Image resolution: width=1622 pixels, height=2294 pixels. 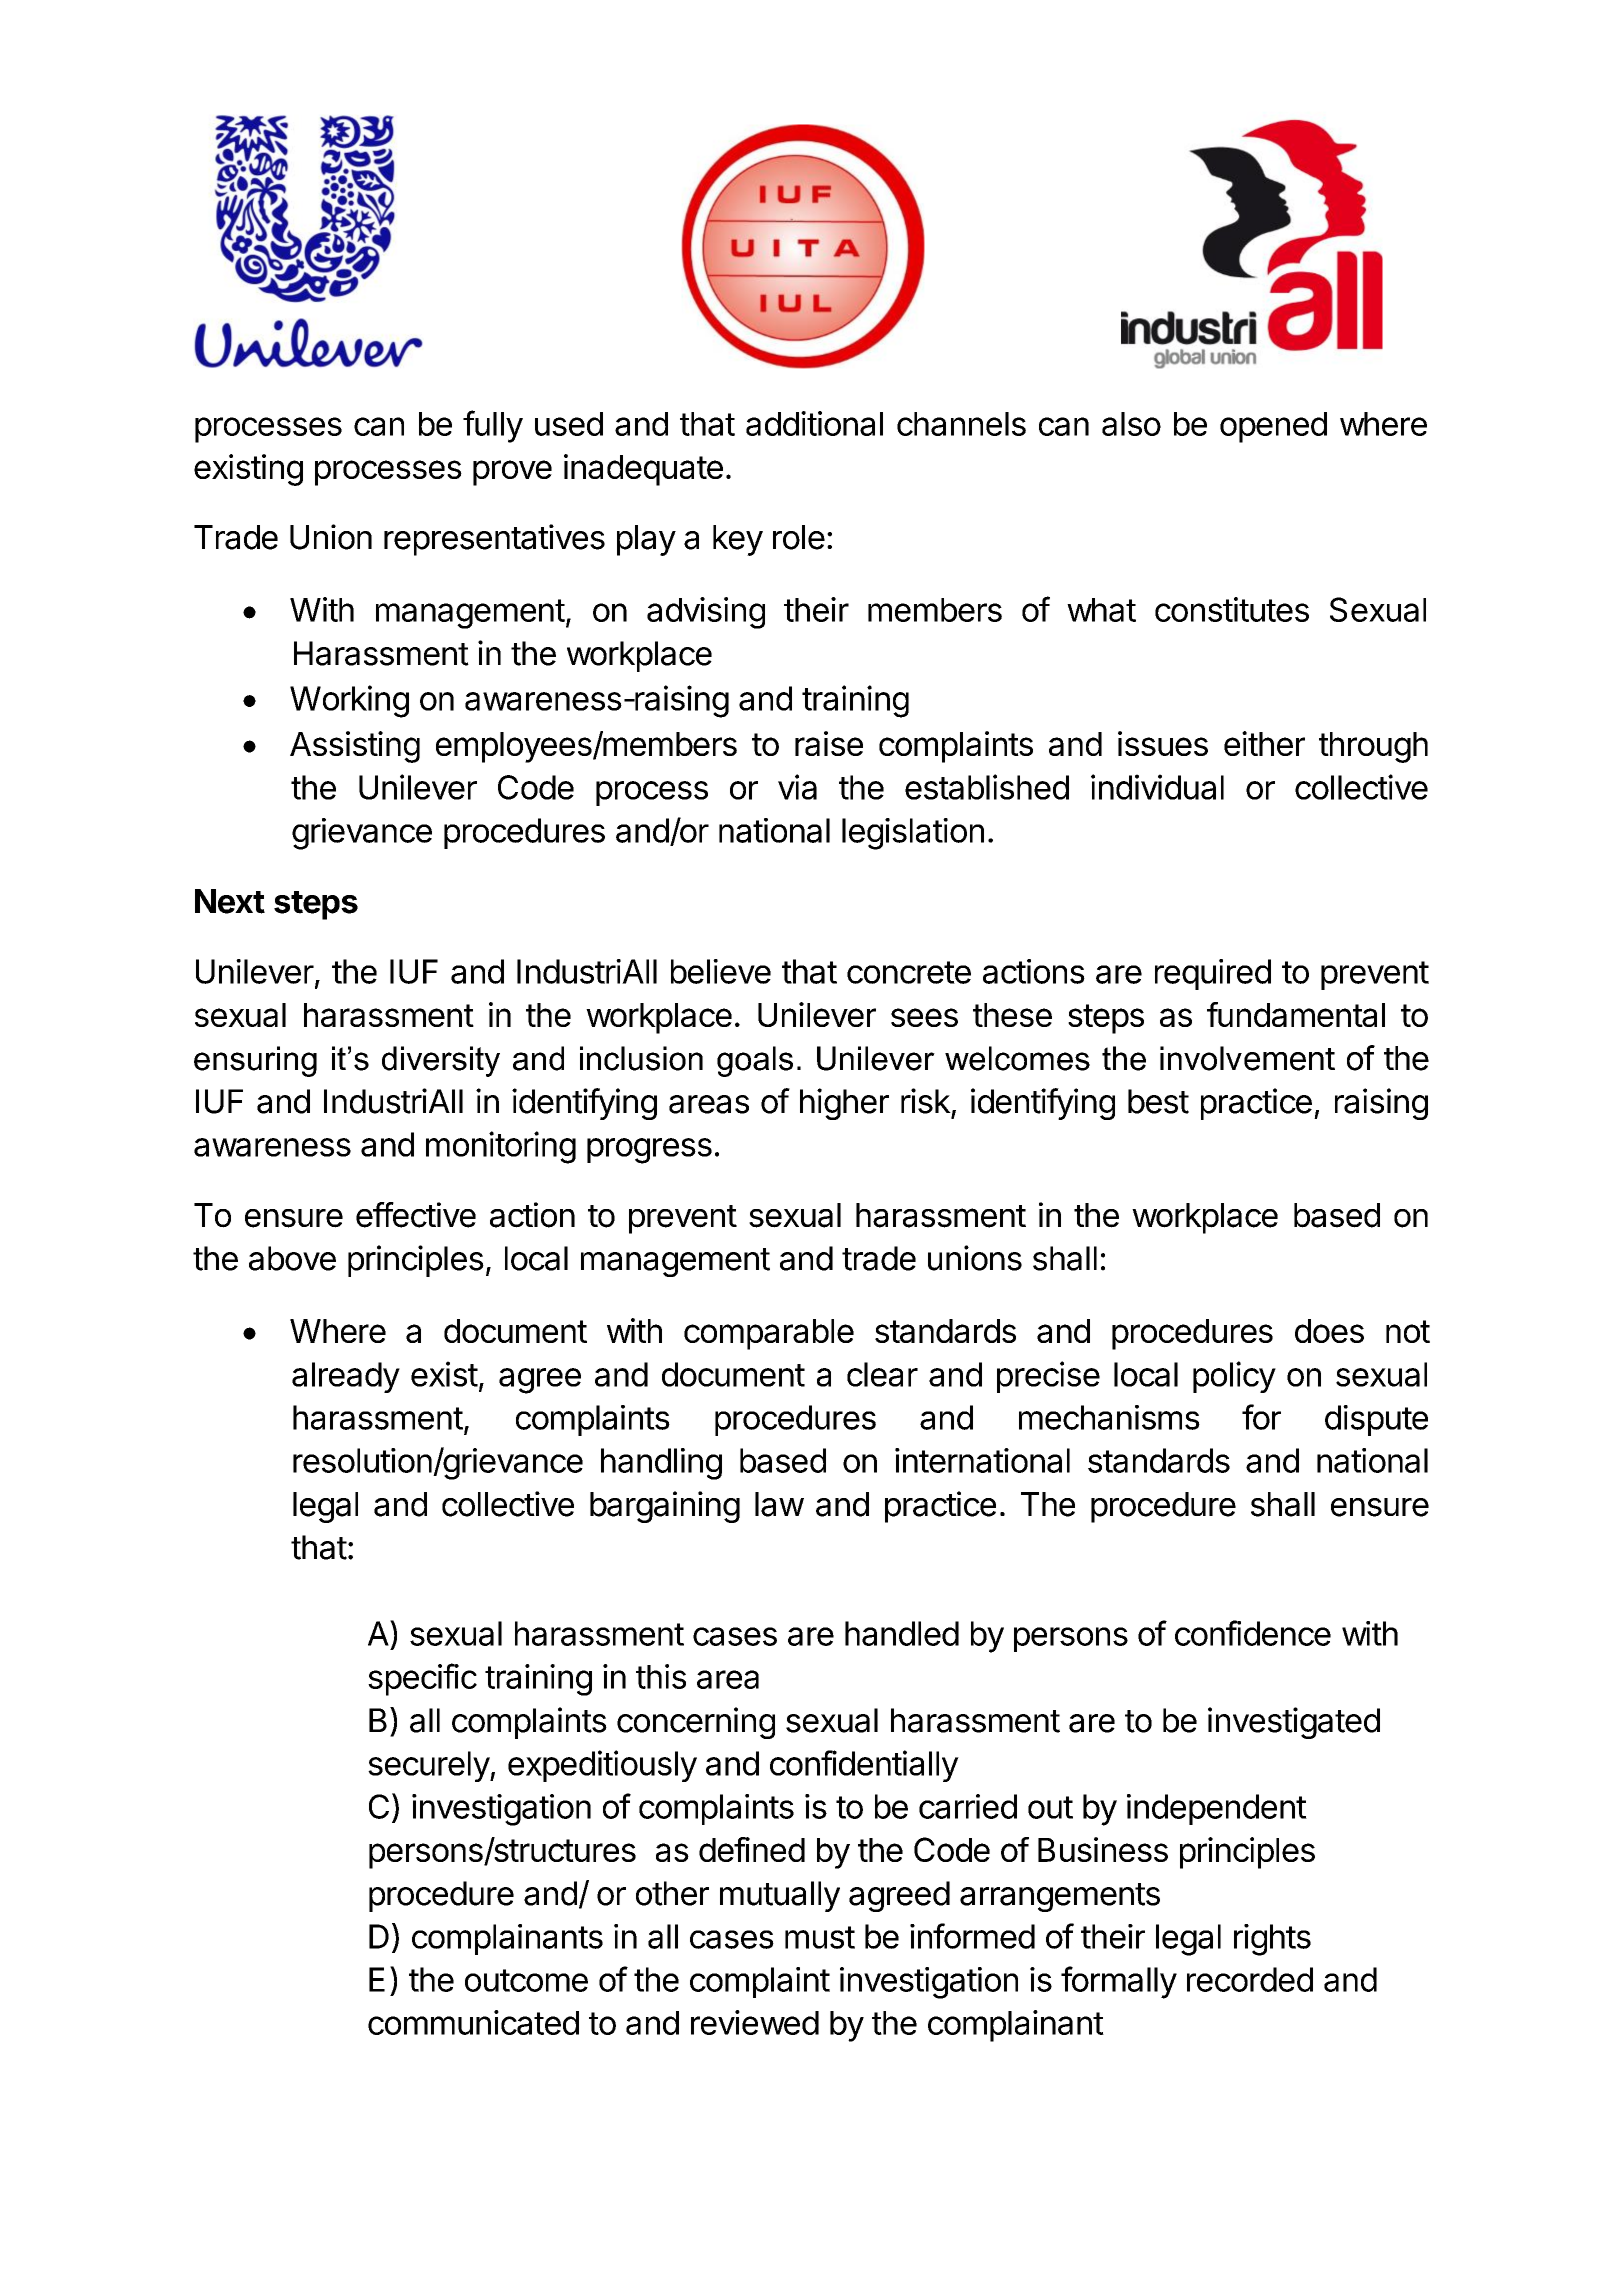 What do you see at coordinates (1250, 1979) in the screenshot?
I see `recorded` at bounding box center [1250, 1979].
